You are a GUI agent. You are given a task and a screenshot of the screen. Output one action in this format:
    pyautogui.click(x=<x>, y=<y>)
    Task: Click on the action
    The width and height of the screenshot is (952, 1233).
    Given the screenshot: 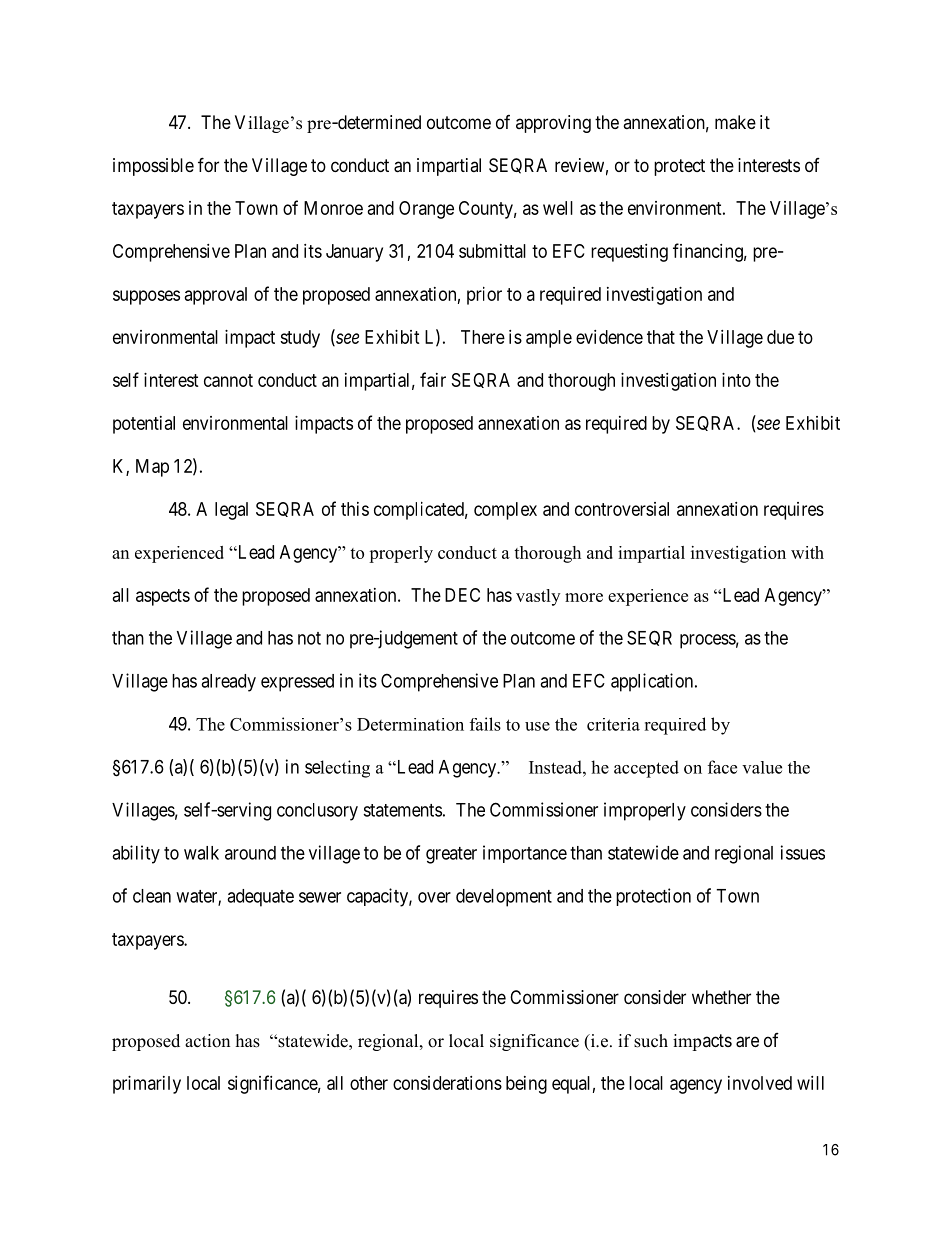 What is the action you would take?
    pyautogui.click(x=207, y=1041)
